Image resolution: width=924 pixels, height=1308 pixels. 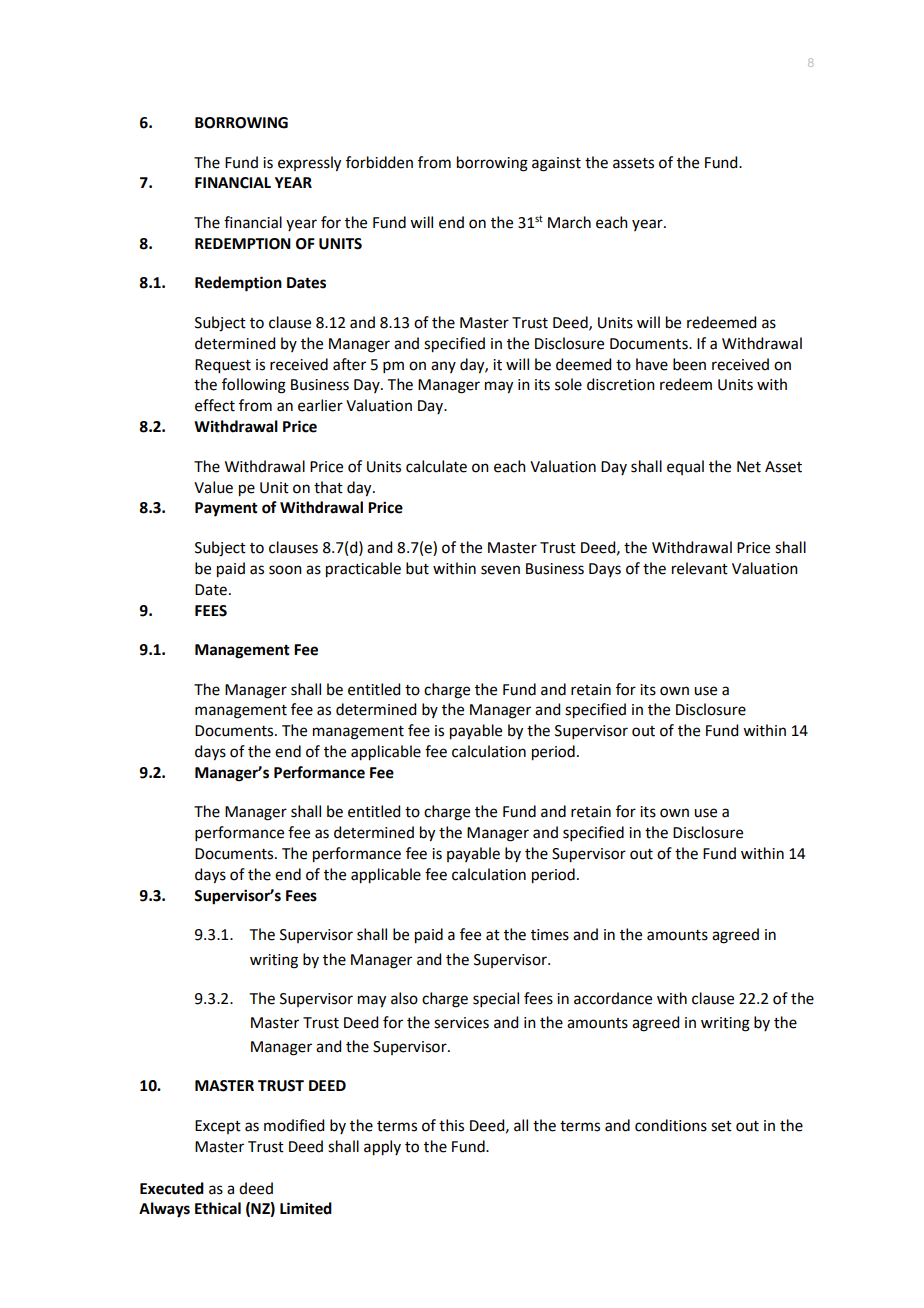 I want to click on March, so click(x=569, y=222).
